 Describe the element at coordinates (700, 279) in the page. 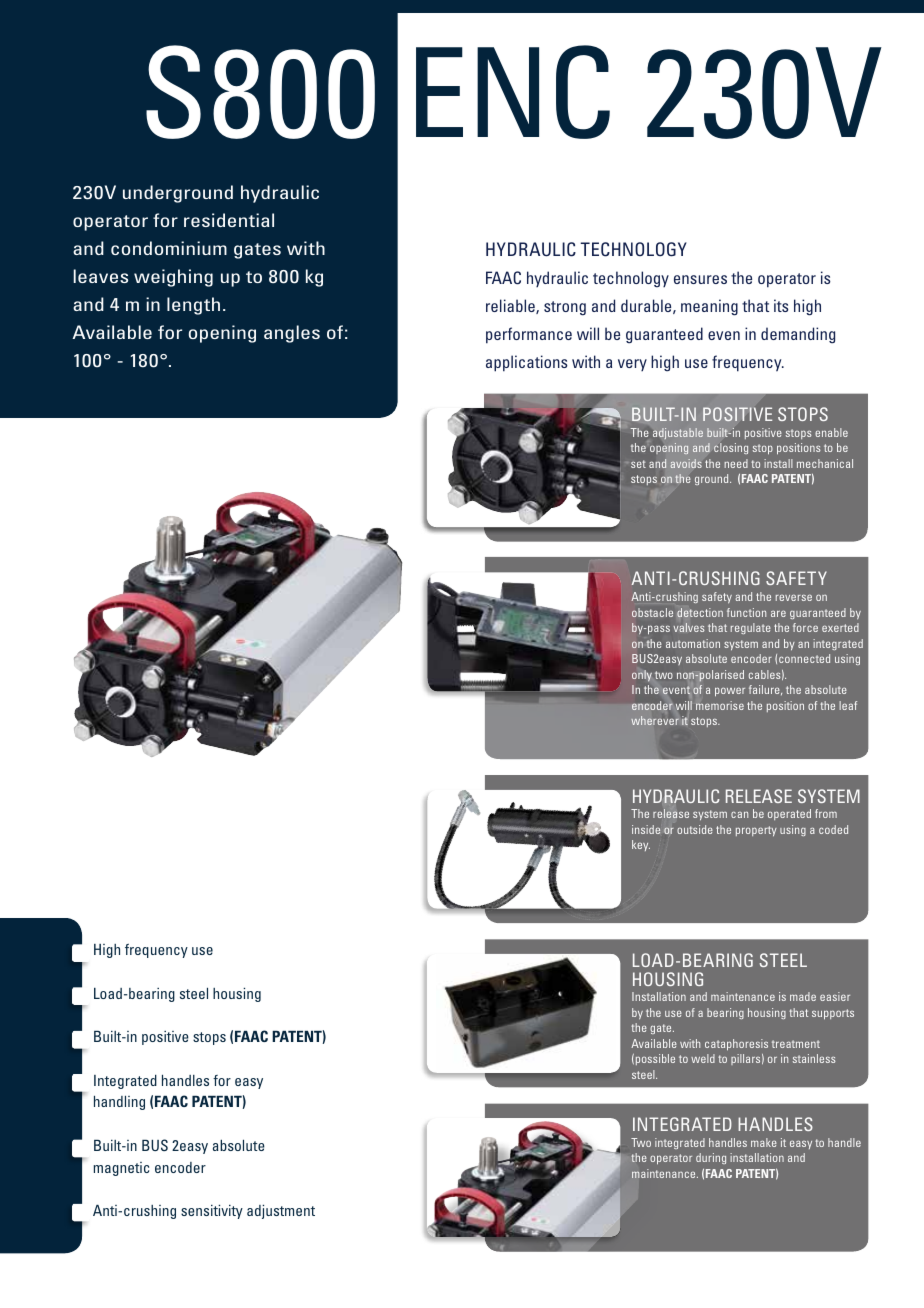

I see `ensures` at that location.
